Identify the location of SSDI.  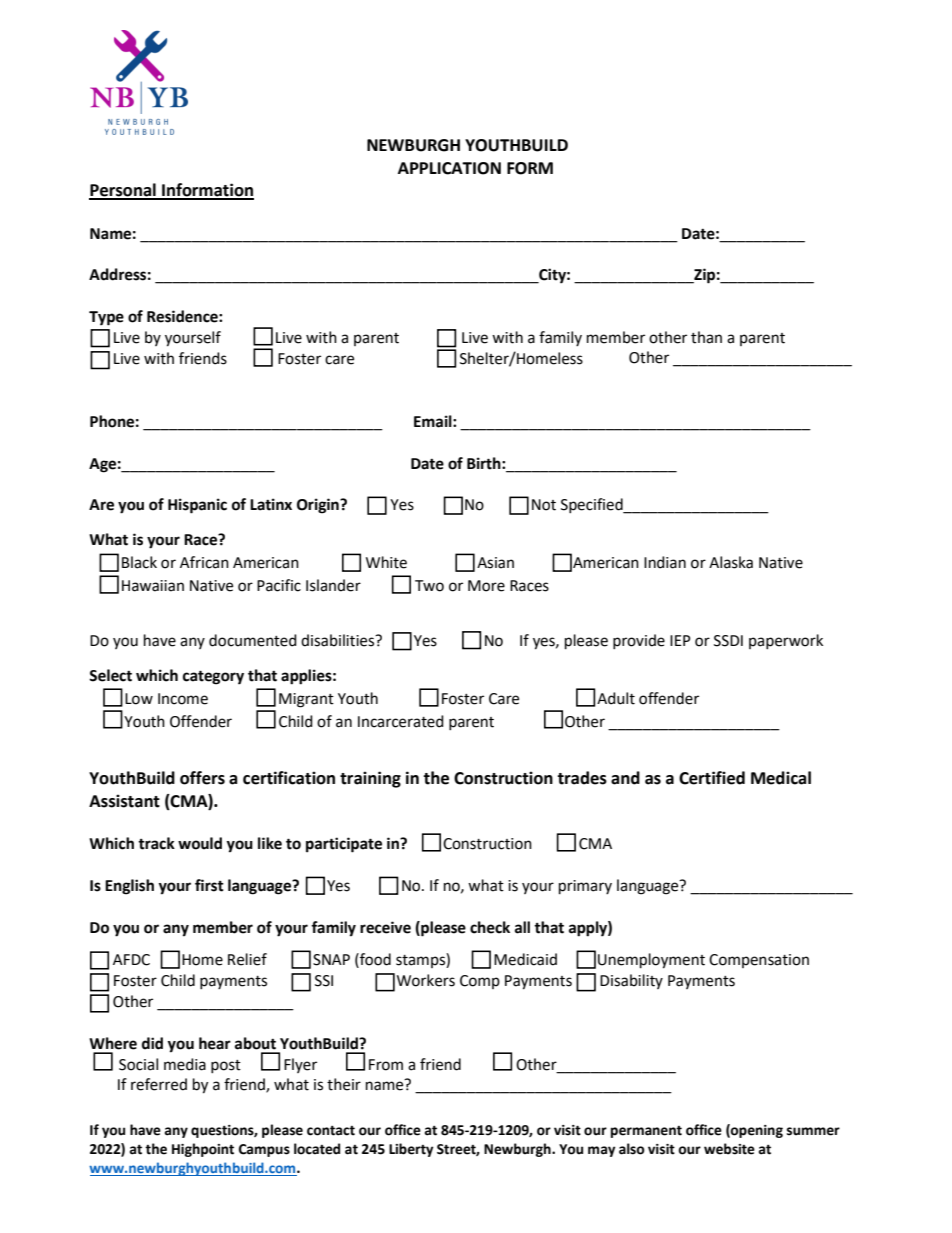
(728, 641).
